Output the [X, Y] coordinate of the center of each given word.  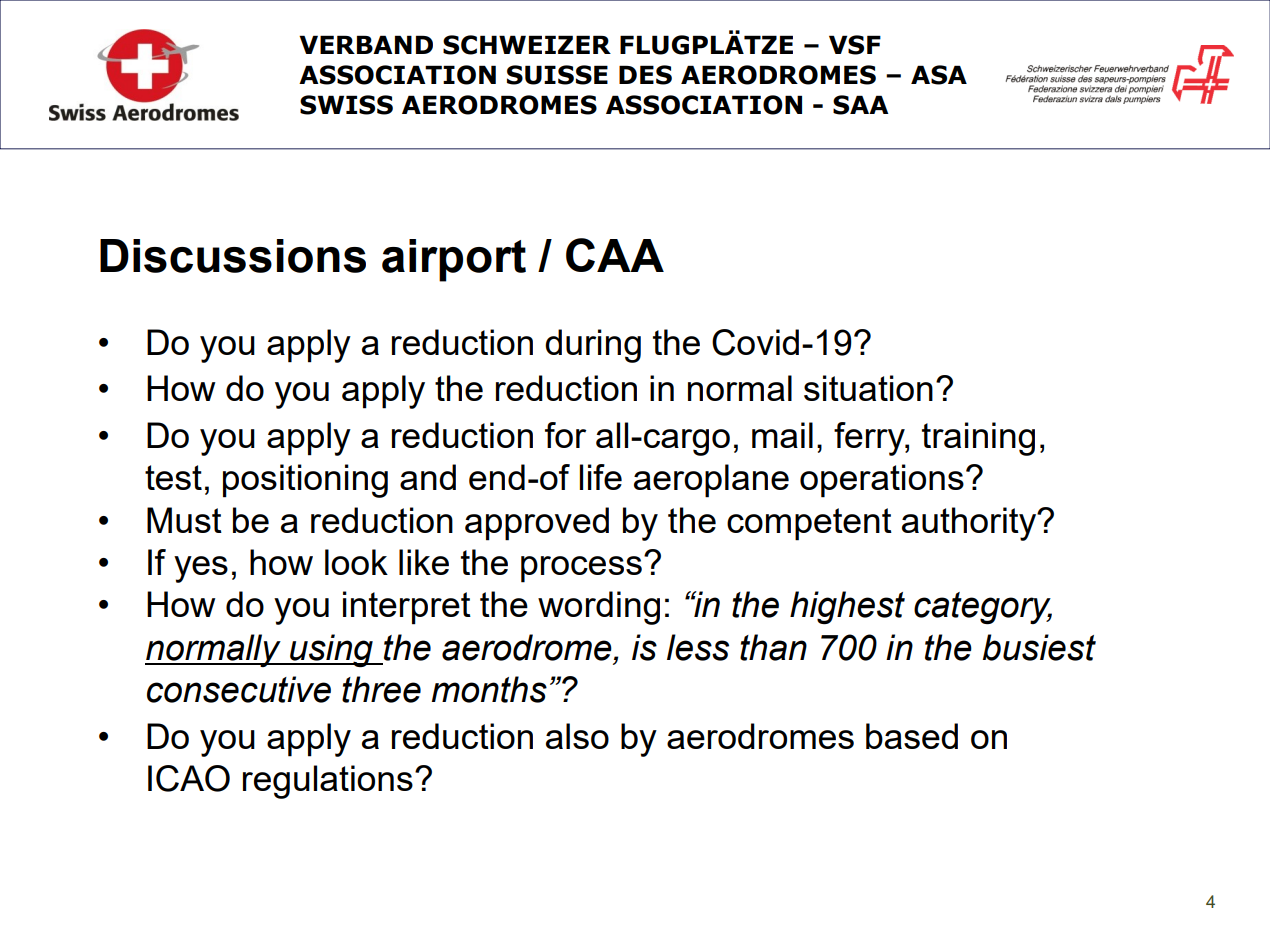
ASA [939, 75]
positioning [305, 481]
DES [645, 75]
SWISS [346, 105]
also [577, 736]
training [978, 439]
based [912, 736]
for [565, 435]
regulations [328, 782]
